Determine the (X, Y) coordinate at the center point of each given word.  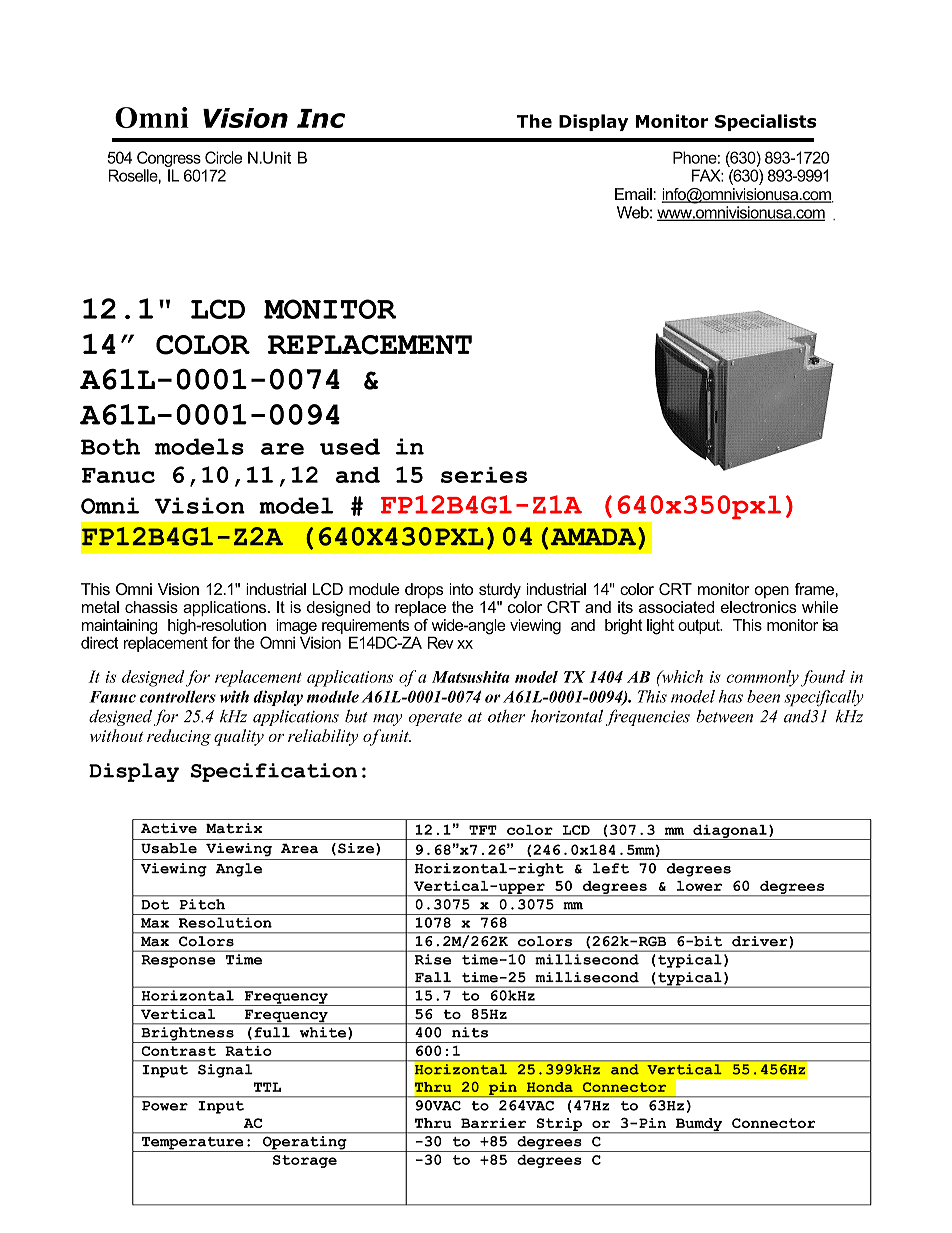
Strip (559, 1126)
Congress (169, 159)
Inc (321, 118)
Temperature (192, 1144)
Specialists (766, 122)
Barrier (493, 1123)
